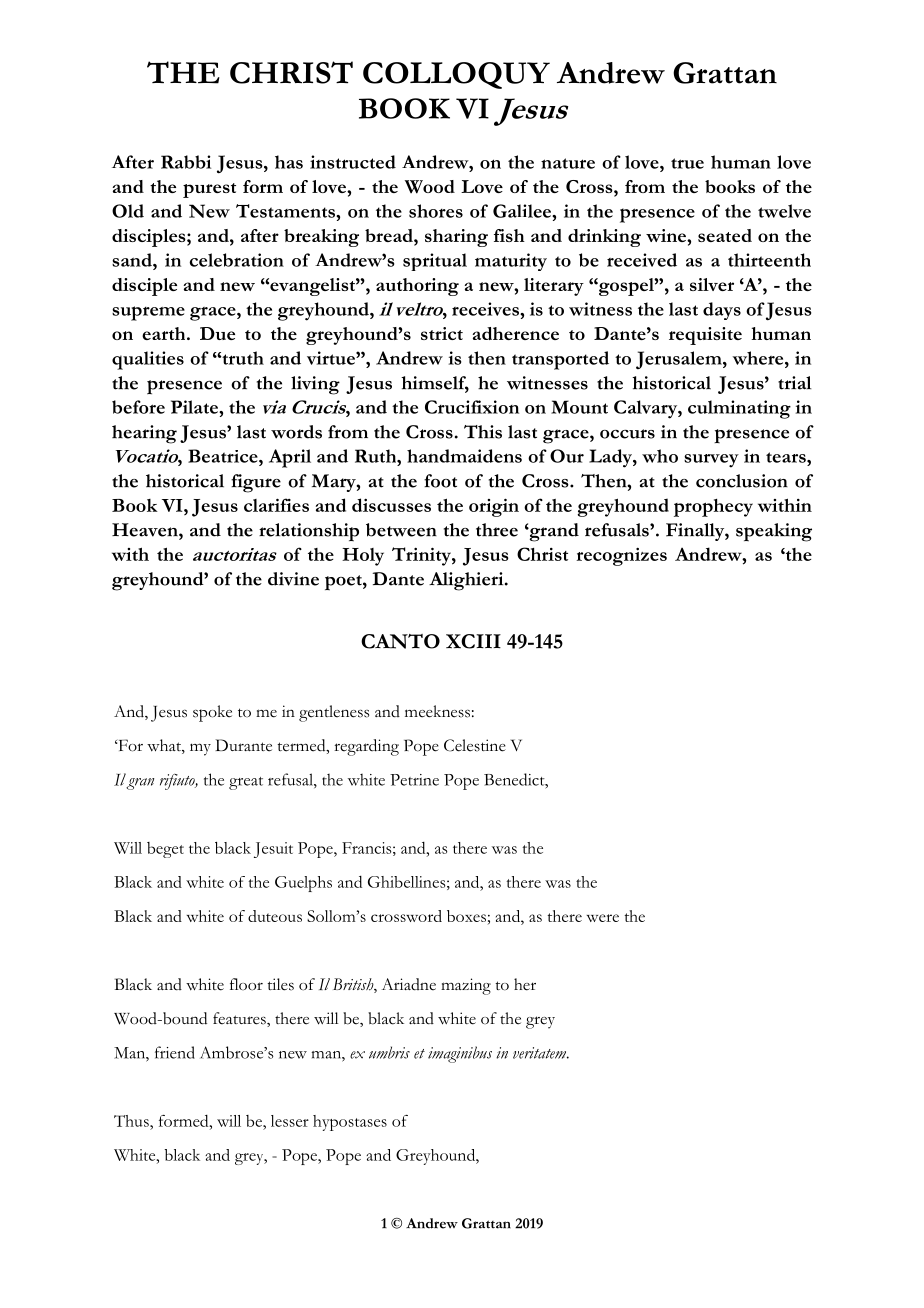 Image resolution: width=924 pixels, height=1308 pixels. I want to click on veritatem, so click(541, 1053).
